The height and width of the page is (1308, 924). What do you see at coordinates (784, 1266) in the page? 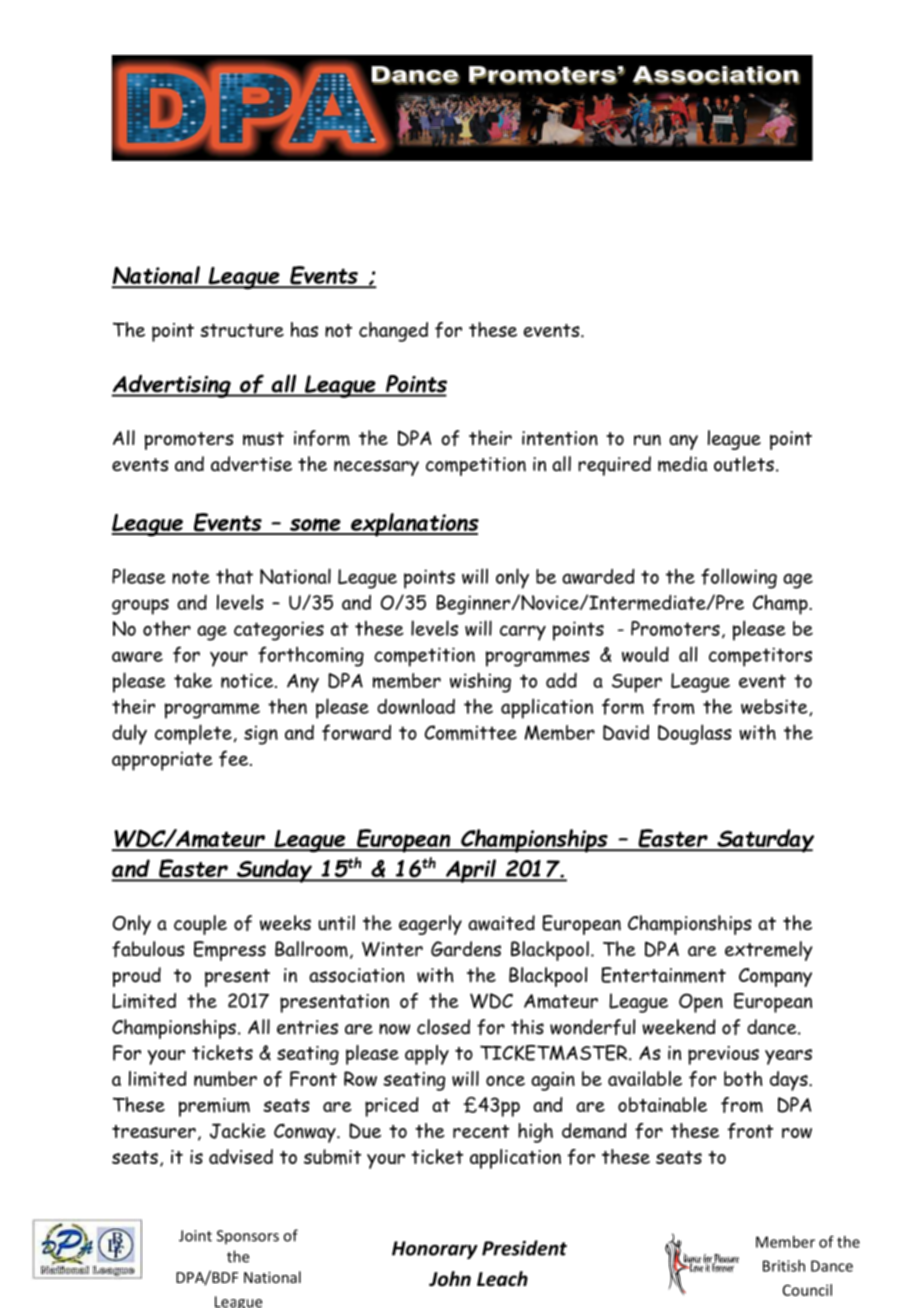
I see `British` at bounding box center [784, 1266].
